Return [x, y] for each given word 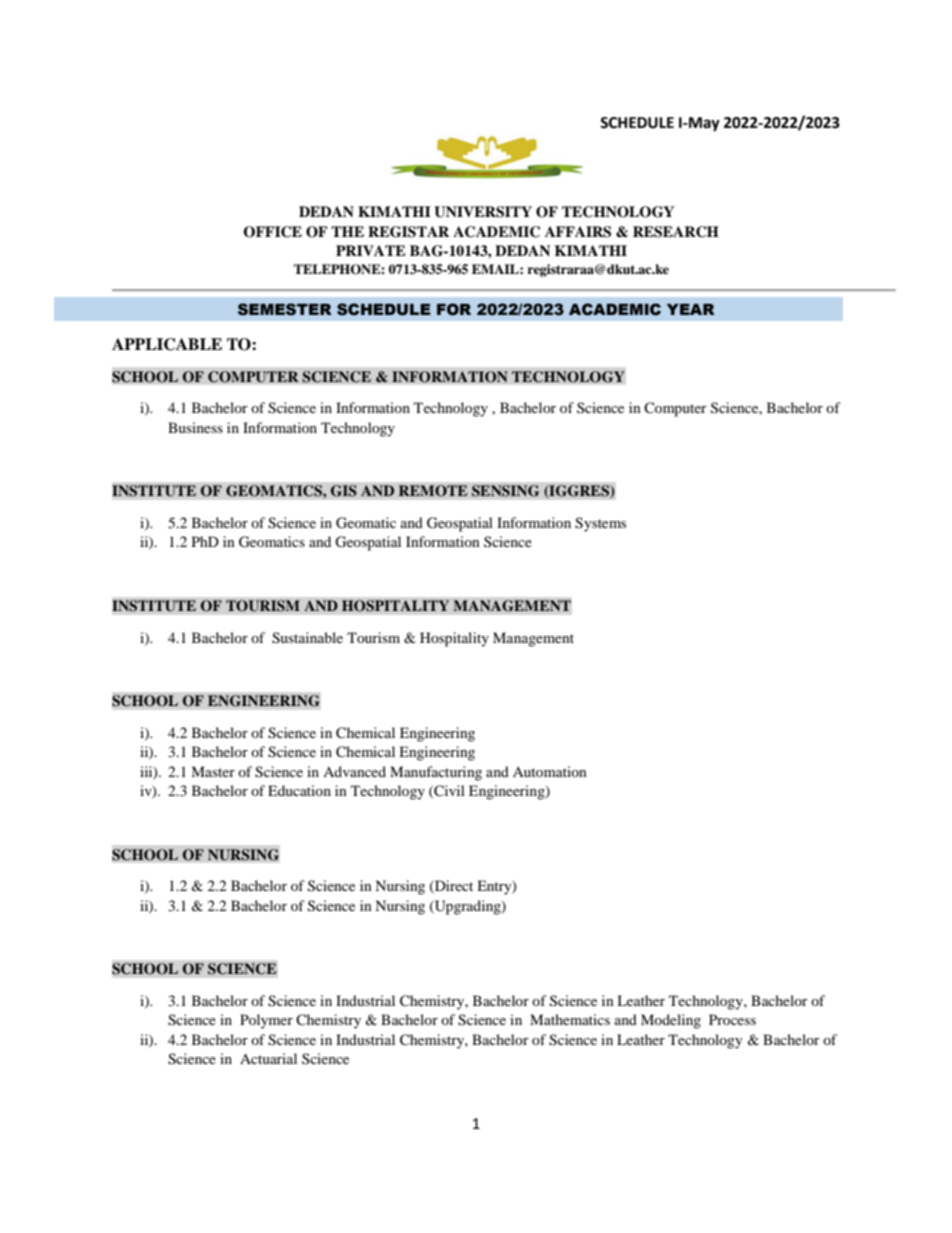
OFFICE [272, 232]
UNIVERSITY [483, 212]
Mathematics [570, 1019]
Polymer [266, 1021]
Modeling [671, 1021]
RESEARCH [676, 232]
